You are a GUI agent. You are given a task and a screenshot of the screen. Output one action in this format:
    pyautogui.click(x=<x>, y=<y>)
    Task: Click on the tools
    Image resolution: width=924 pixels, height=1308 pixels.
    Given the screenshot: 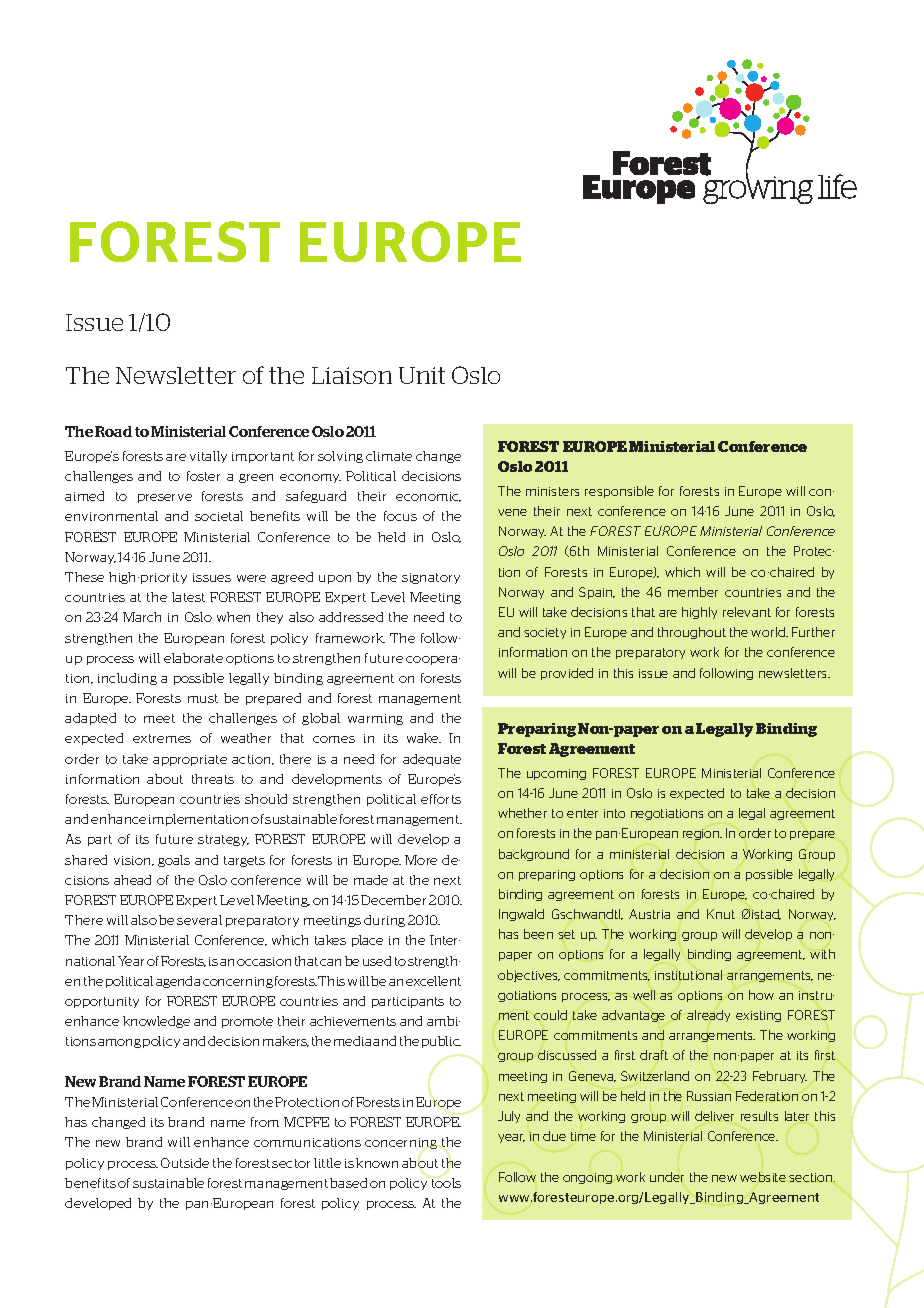 What is the action you would take?
    pyautogui.click(x=446, y=1183)
